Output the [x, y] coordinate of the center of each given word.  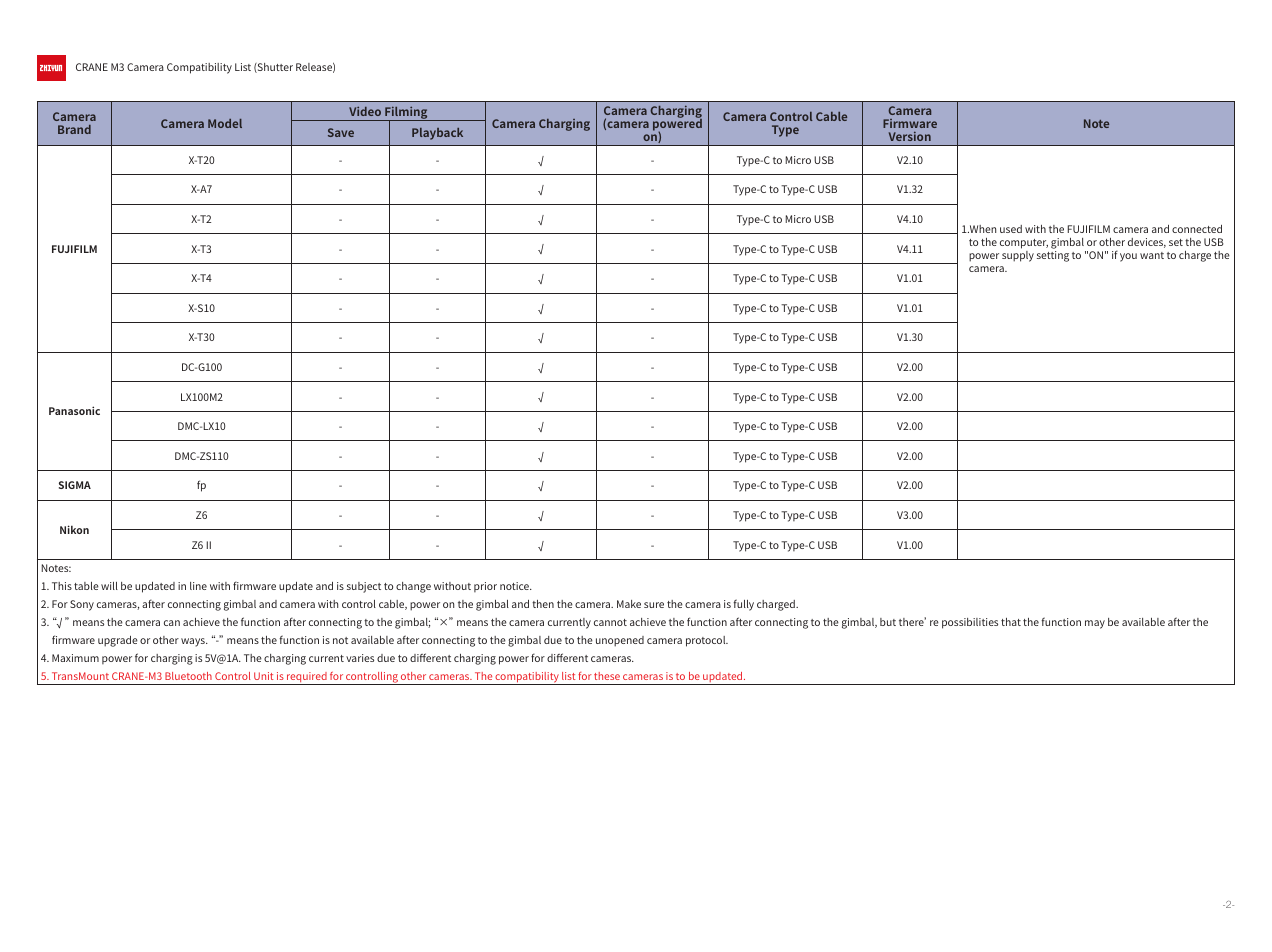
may [1095, 624]
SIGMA [75, 485]
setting [1053, 256]
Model [225, 123]
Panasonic [74, 410]
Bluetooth [188, 676]
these [607, 676]
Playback [437, 134]
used [1011, 229]
